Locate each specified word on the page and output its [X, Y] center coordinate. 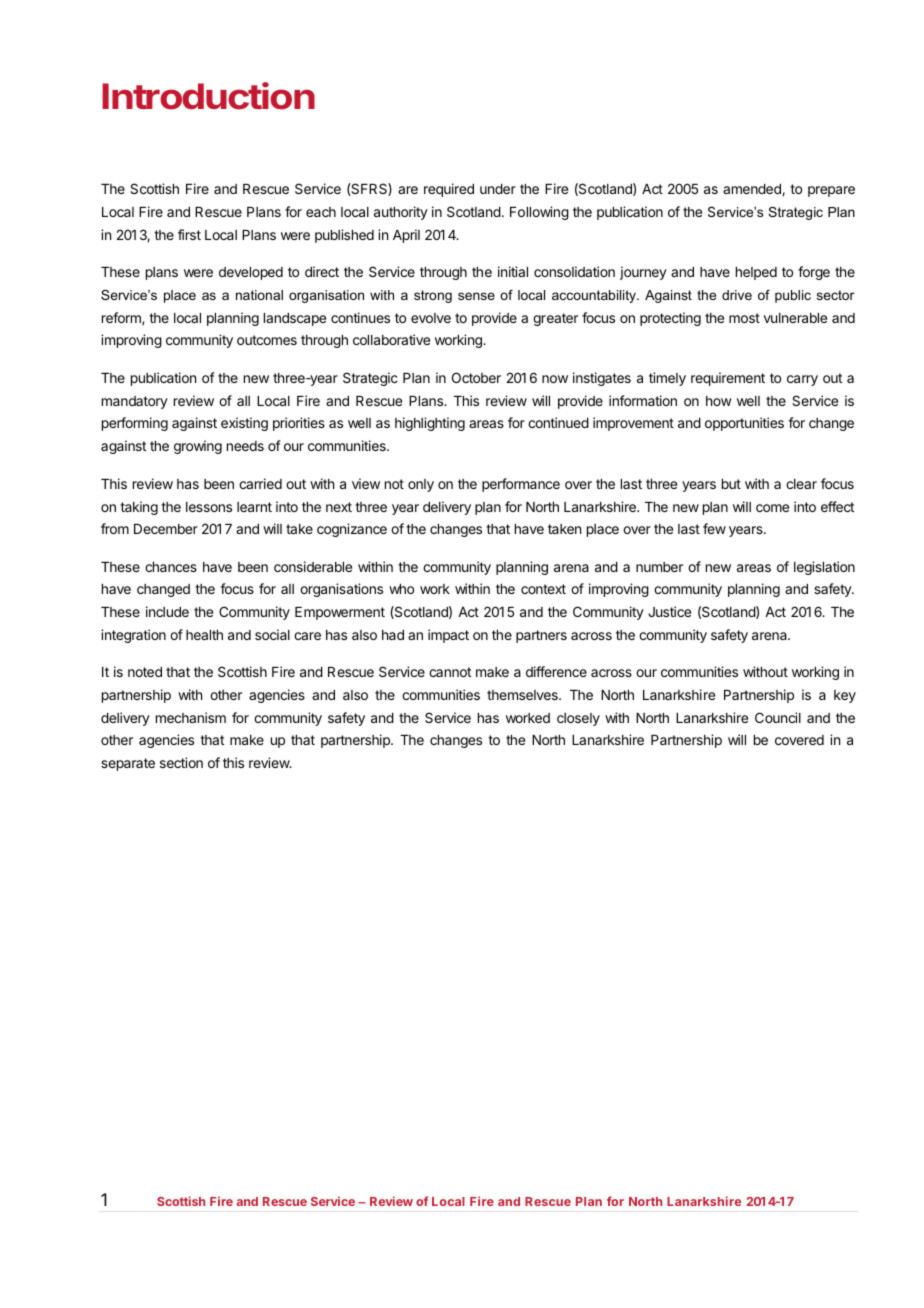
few [714, 528]
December [166, 529]
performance [521, 485]
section [181, 762]
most [744, 318]
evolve [431, 318]
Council [778, 717]
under [498, 189]
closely [578, 719]
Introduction [208, 96]
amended [753, 190]
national [259, 295]
